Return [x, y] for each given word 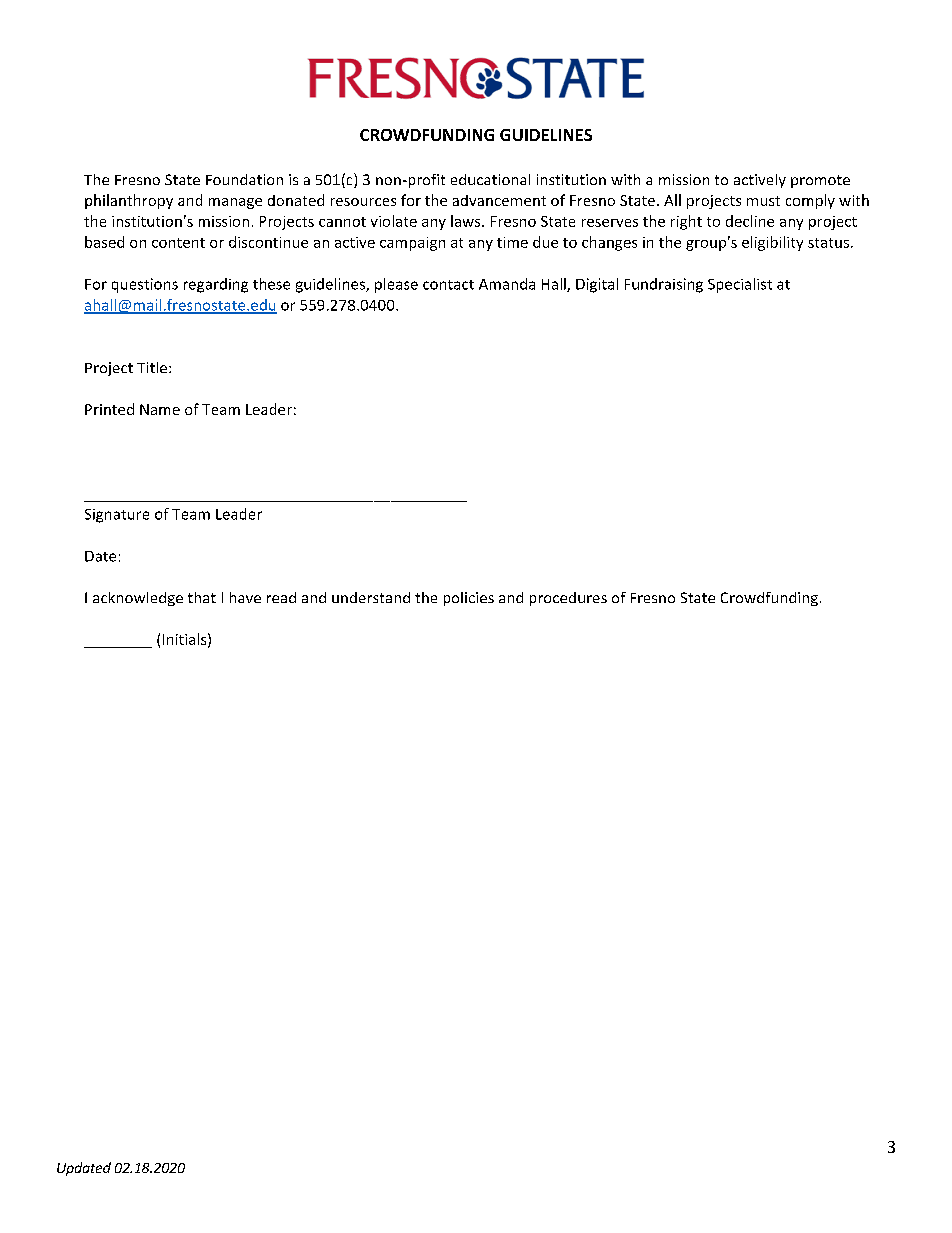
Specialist [740, 285]
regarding [216, 285]
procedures [568, 599]
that [202, 597]
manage [235, 203]
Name [160, 409]
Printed [109, 409]
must [763, 201]
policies [469, 599]
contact [448, 285]
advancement [499, 200]
